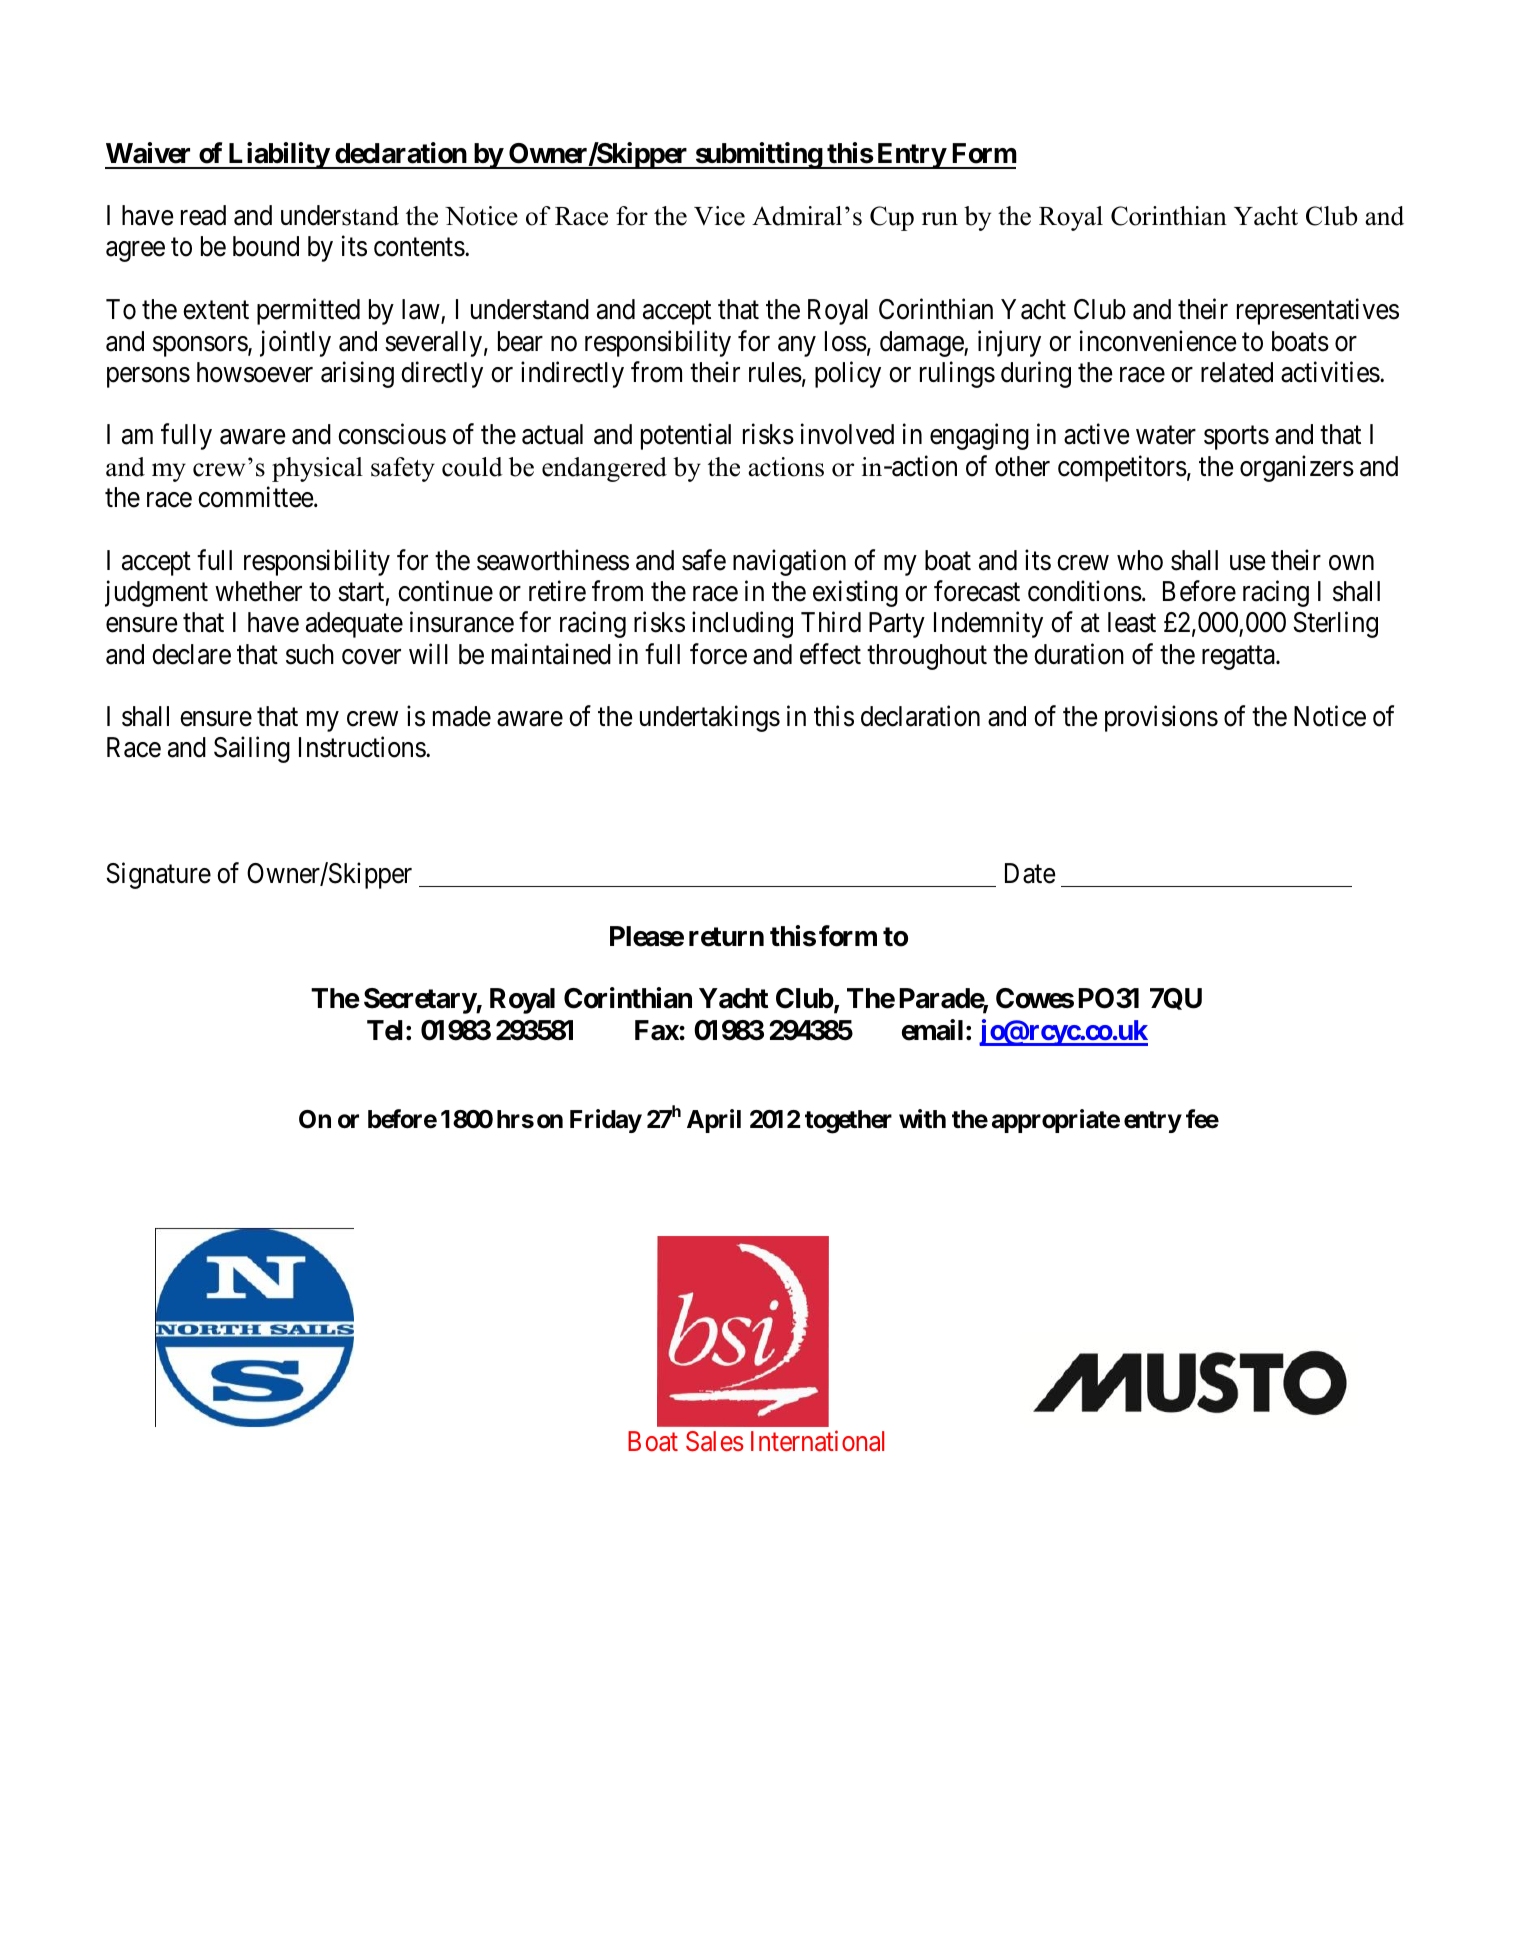 Image resolution: width=1514 pixels, height=1960 pixels. I want to click on representatives, so click(1318, 311).
